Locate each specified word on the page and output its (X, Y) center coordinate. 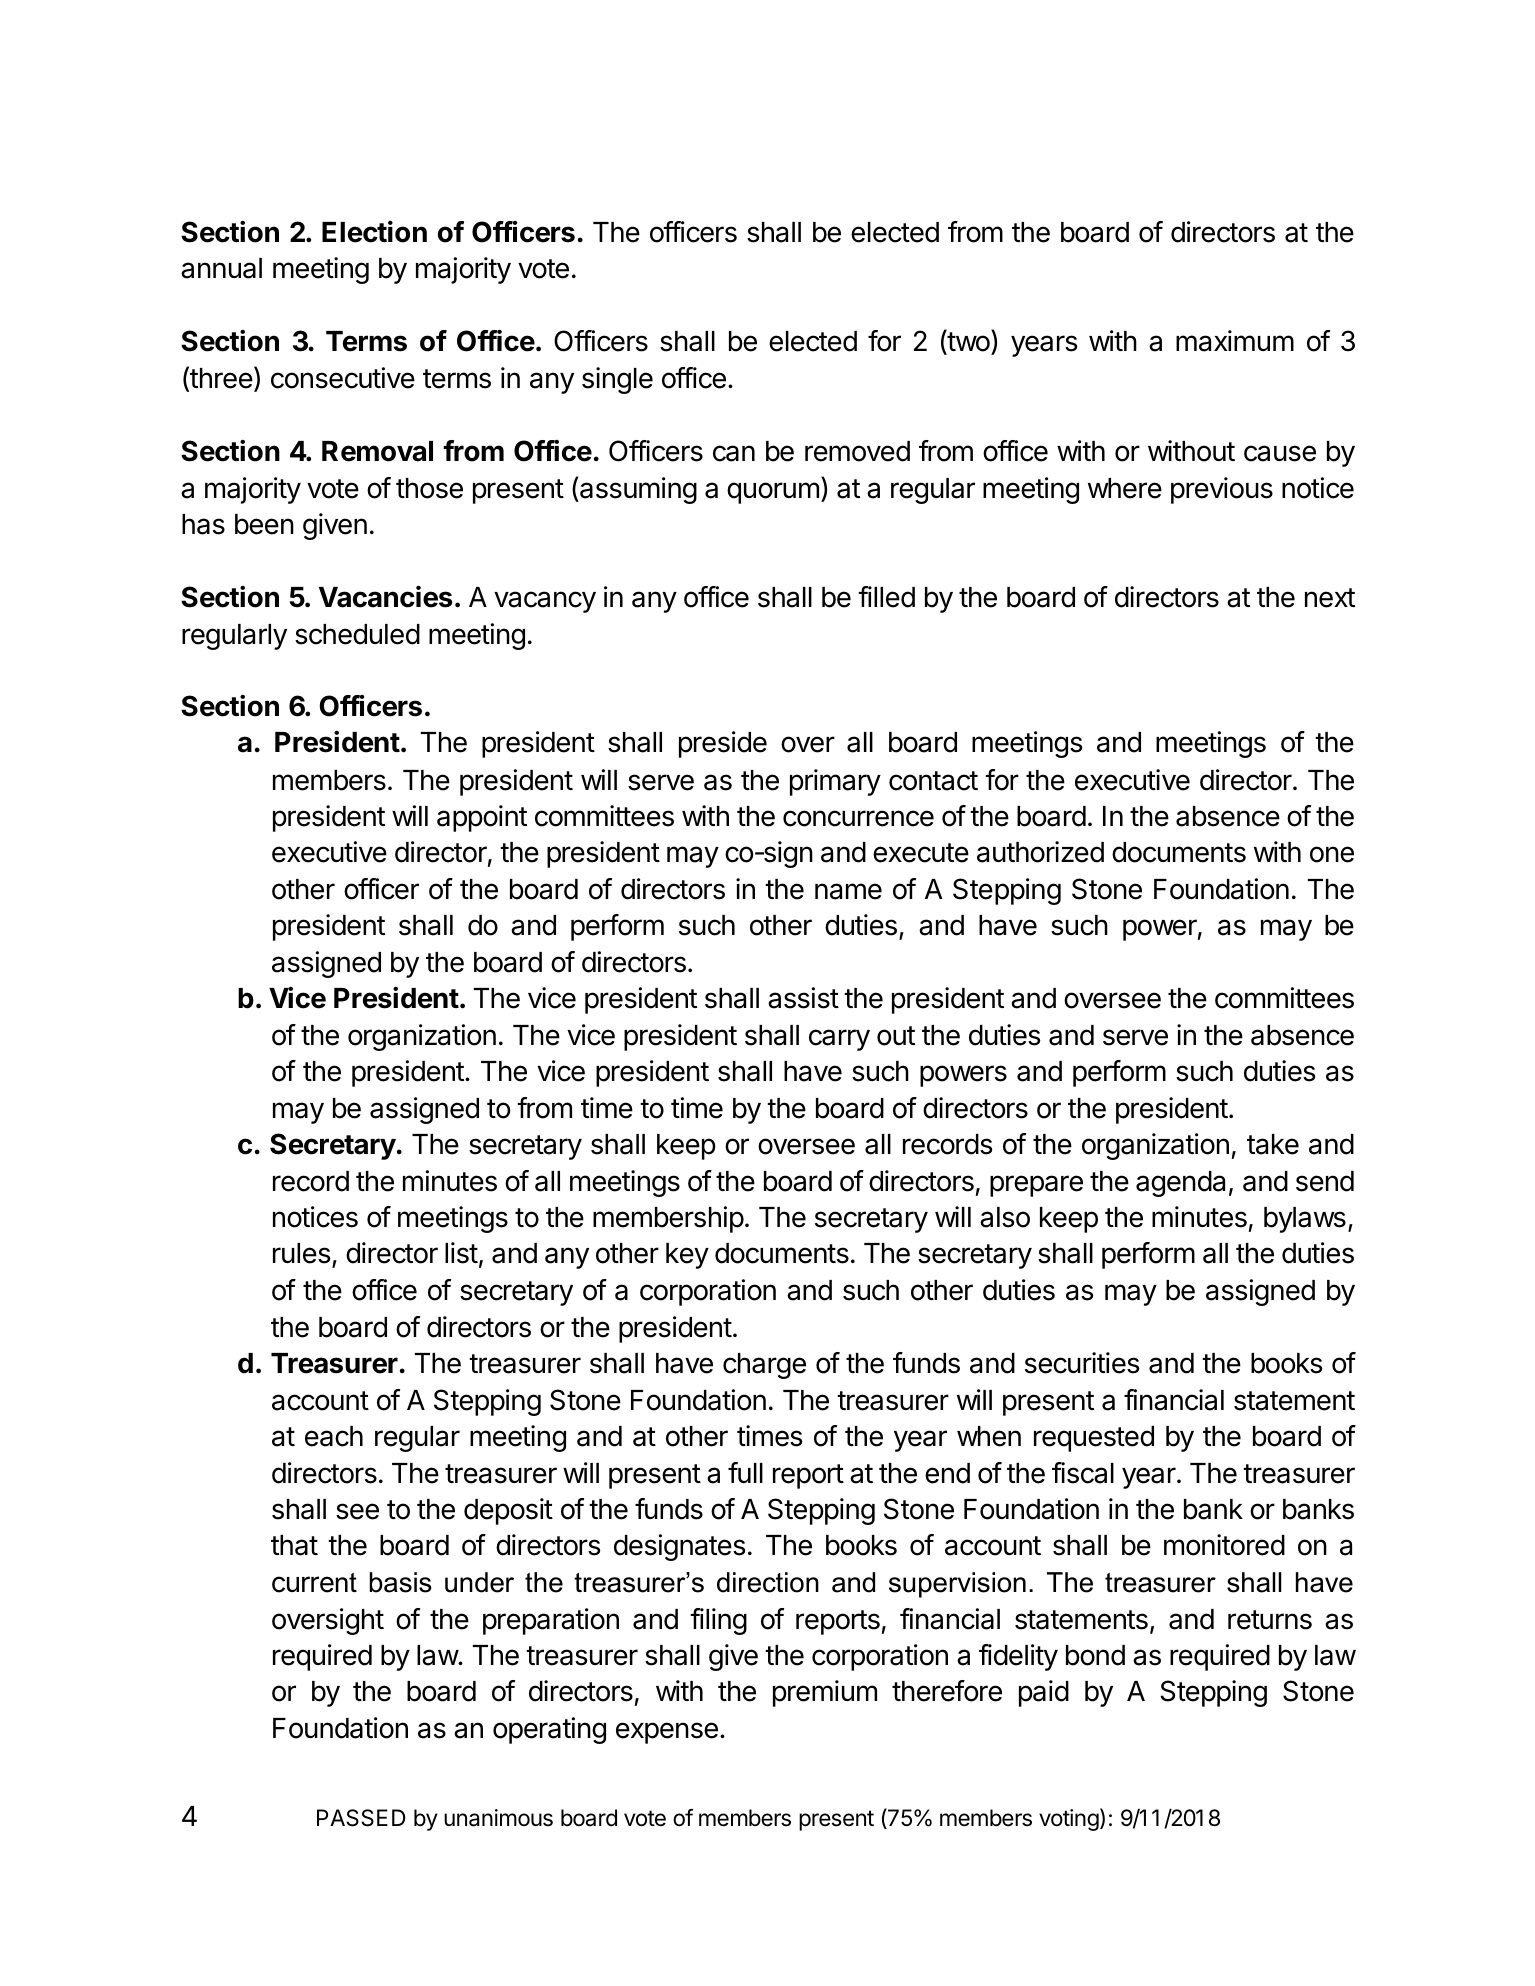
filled (886, 597)
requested (1094, 1439)
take (1273, 1144)
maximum (1235, 341)
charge (764, 1366)
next (1330, 598)
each (334, 1436)
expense (667, 1733)
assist (803, 998)
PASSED (361, 1818)
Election (374, 232)
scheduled (357, 634)
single (617, 380)
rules (302, 1253)
